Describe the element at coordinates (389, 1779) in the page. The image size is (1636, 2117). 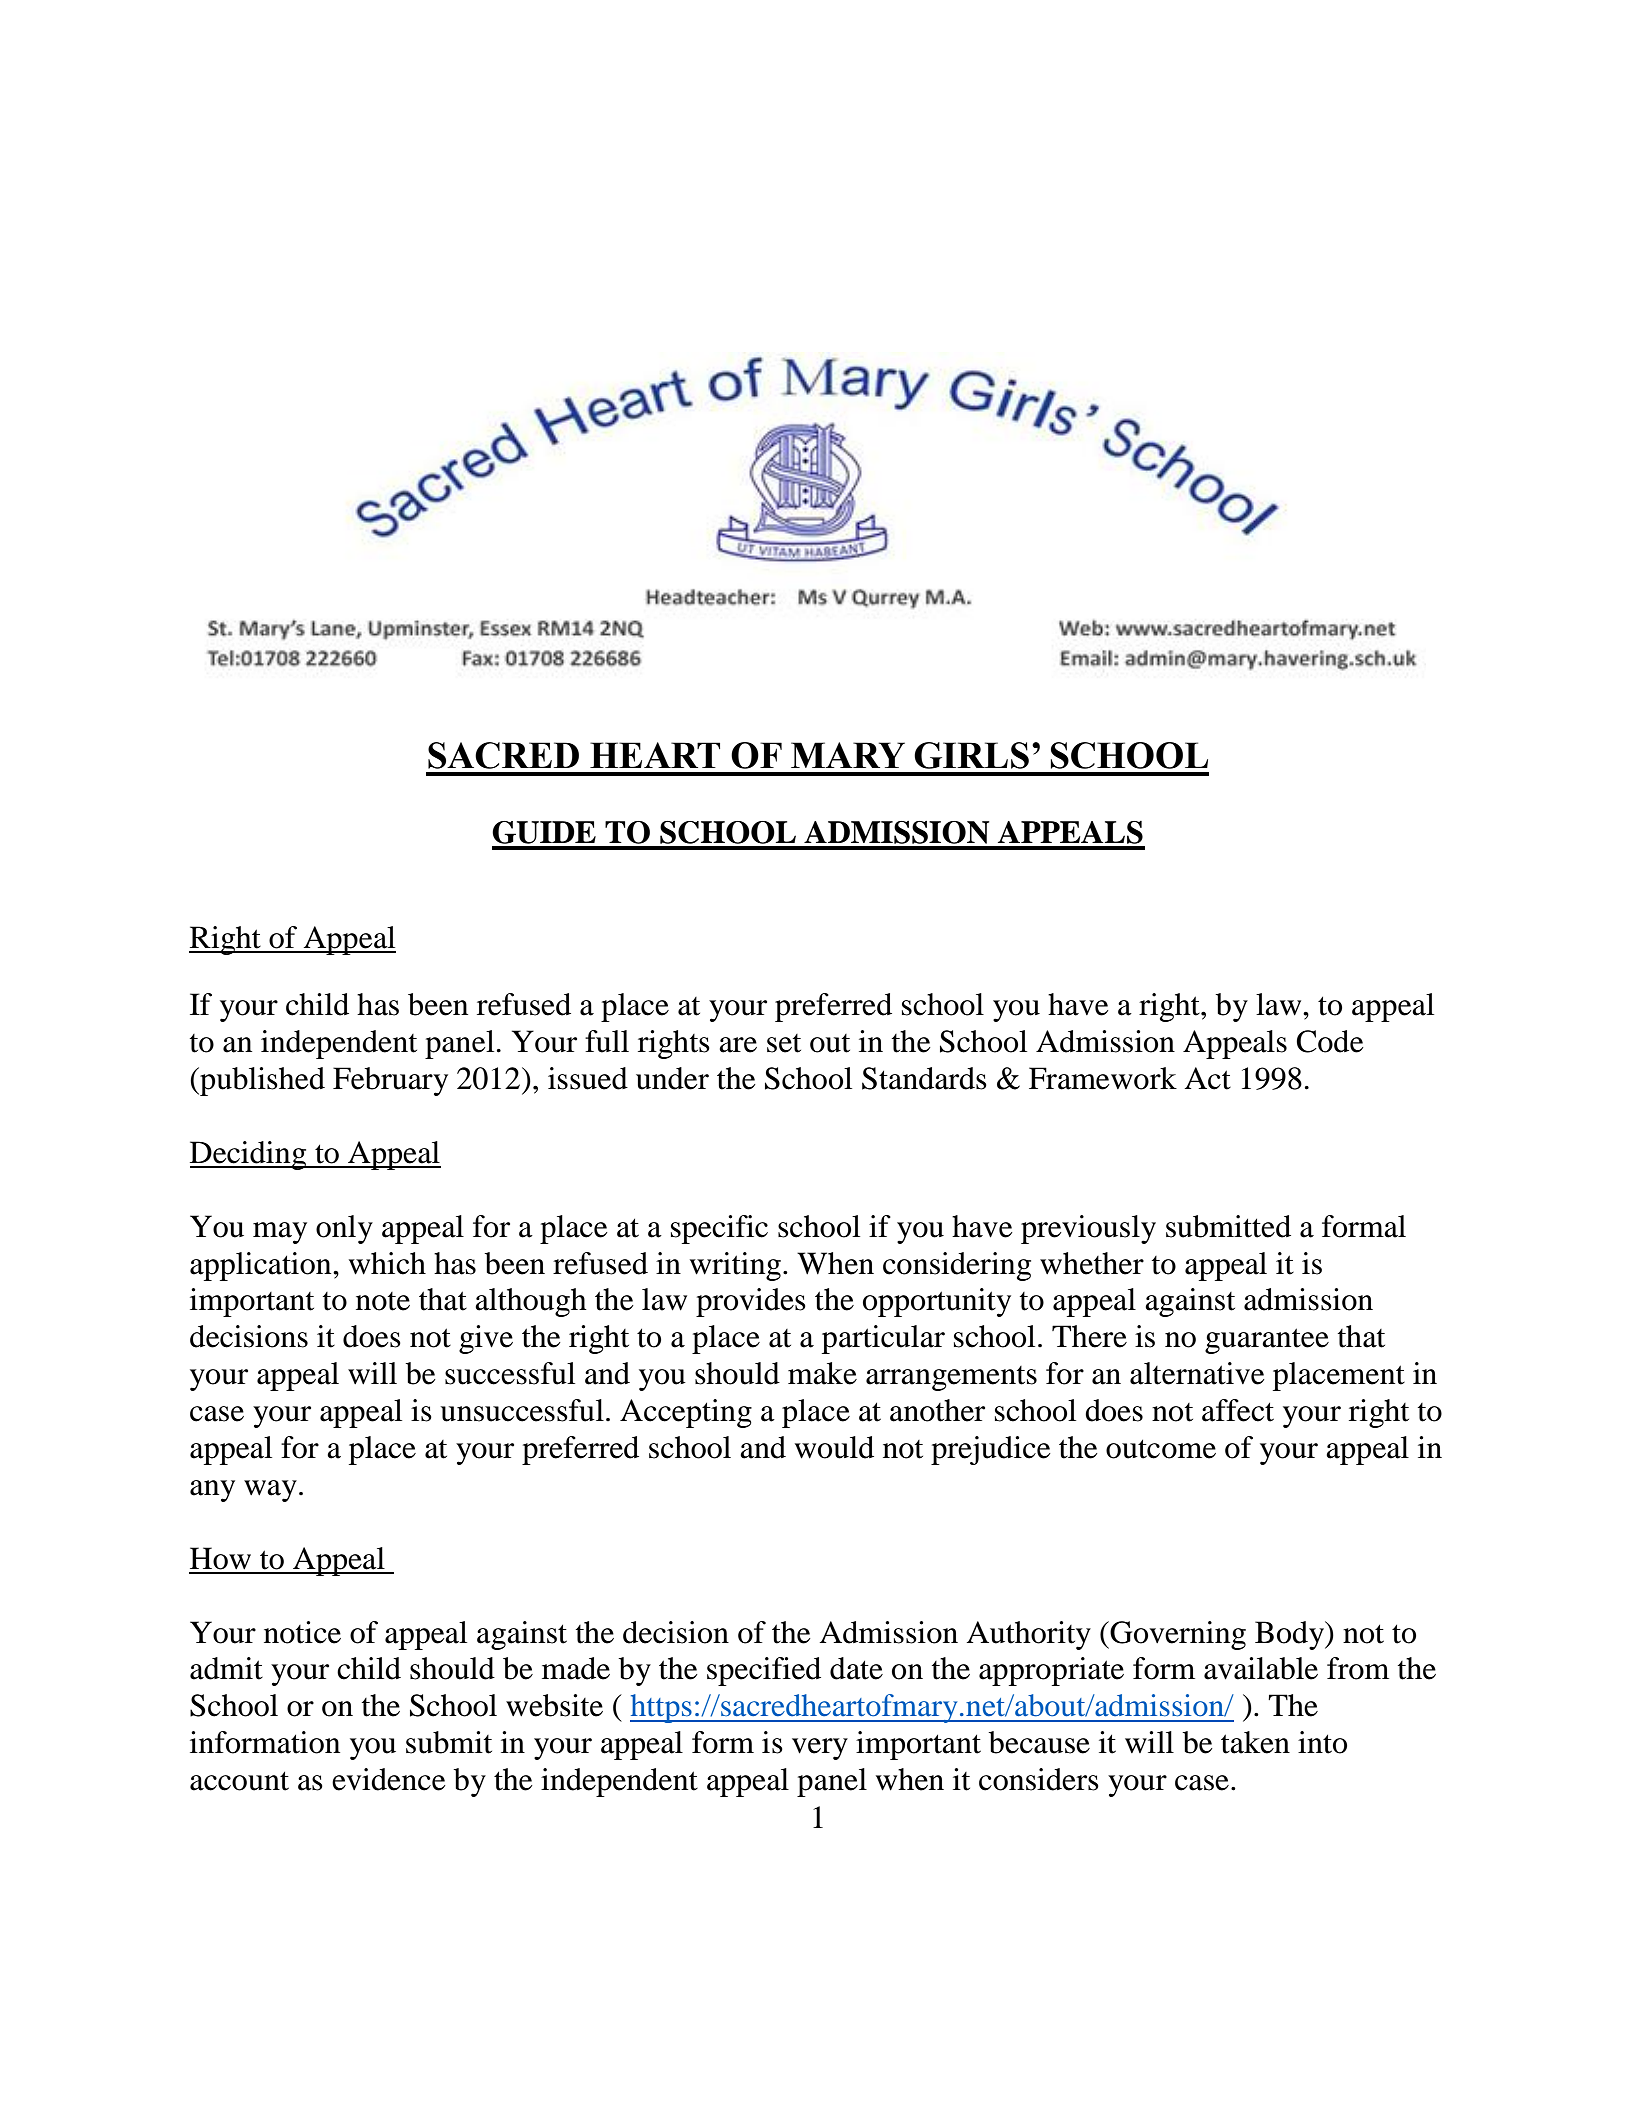
I see `evidence` at that location.
